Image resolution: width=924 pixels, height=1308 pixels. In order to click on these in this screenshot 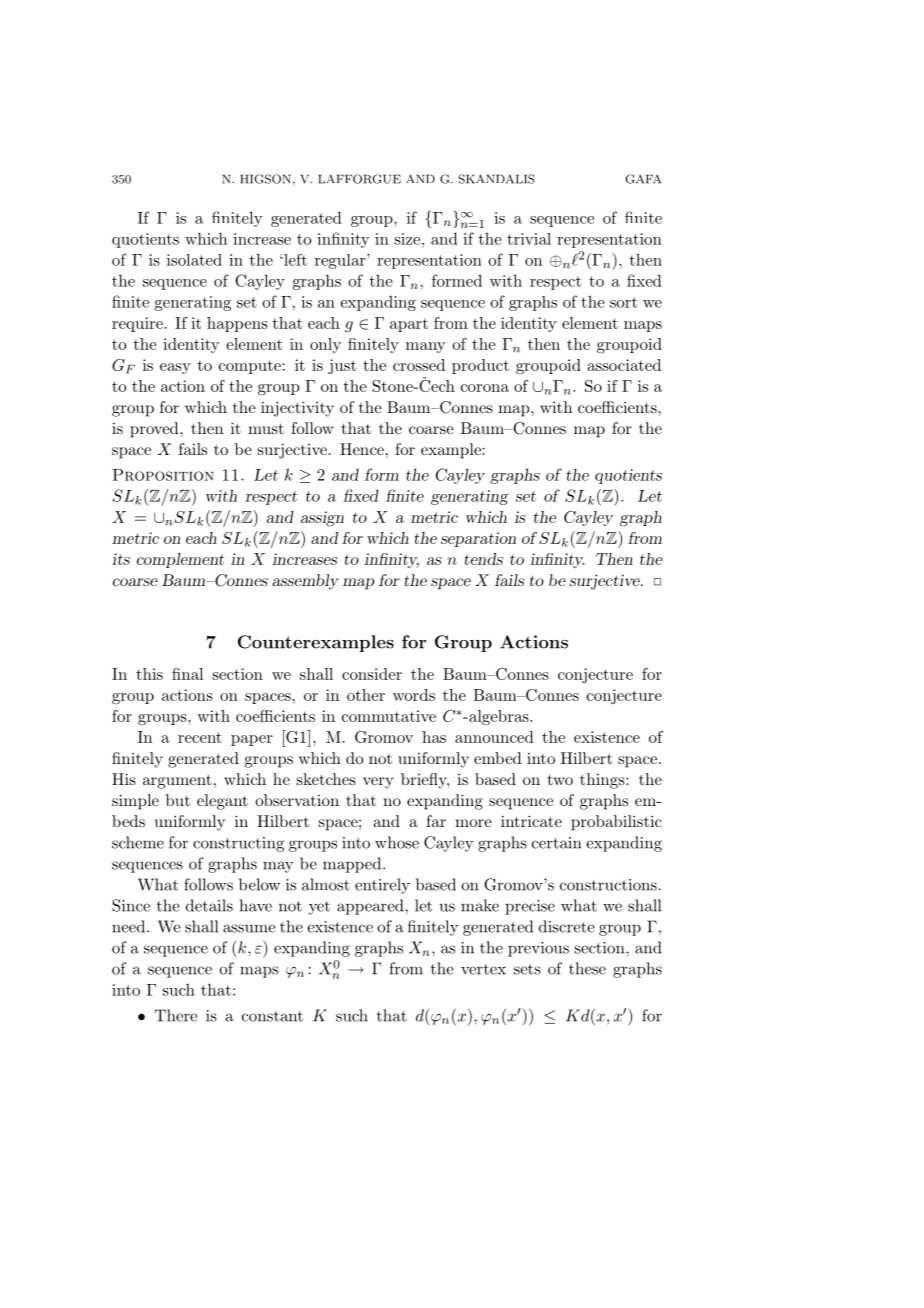, I will do `click(587, 968)`.
